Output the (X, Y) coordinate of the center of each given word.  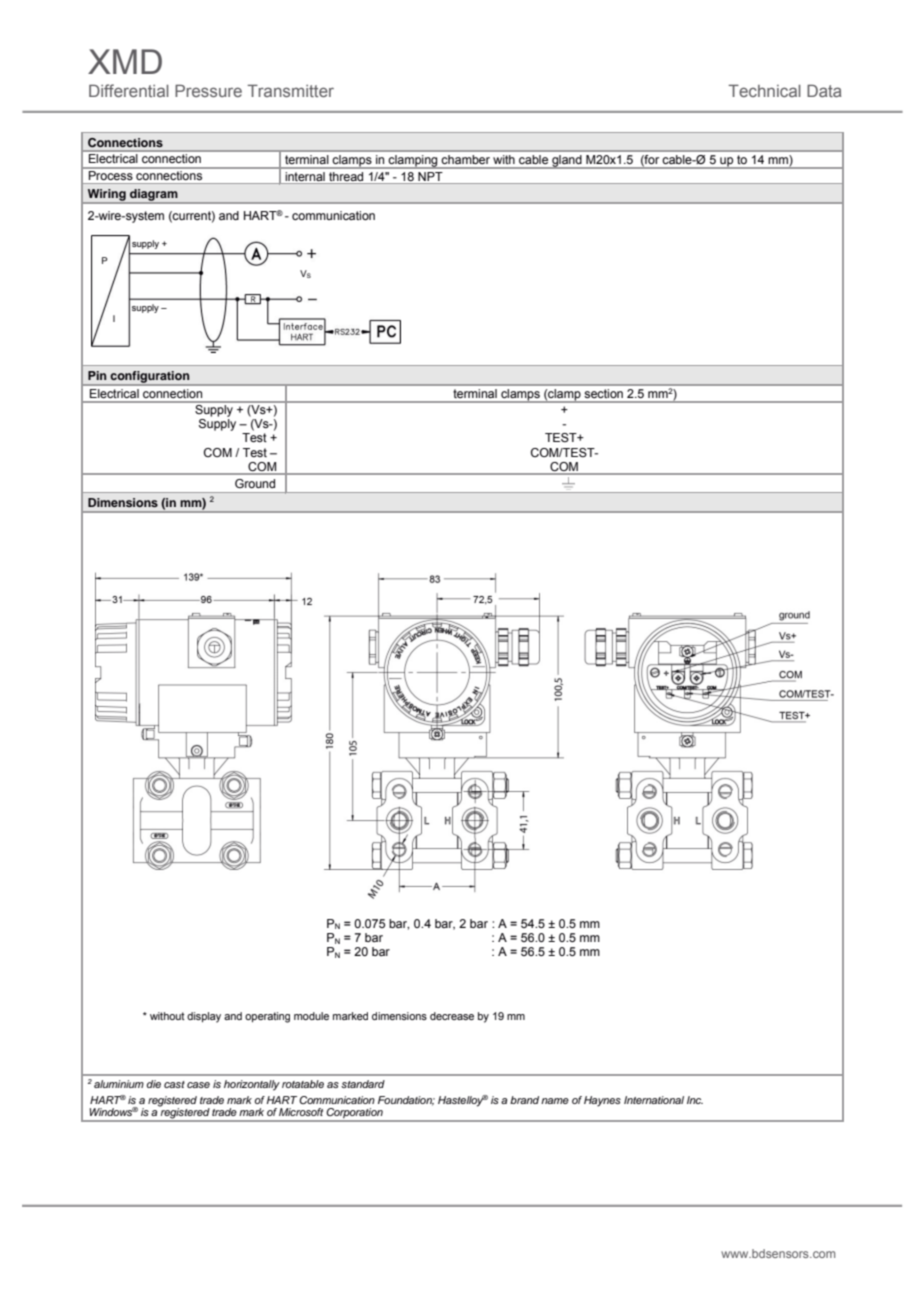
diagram (154, 196)
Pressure (208, 90)
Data (824, 90)
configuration (150, 378)
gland (567, 162)
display (204, 1017)
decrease (452, 1016)
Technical (764, 90)
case (198, 1085)
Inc (695, 1100)
